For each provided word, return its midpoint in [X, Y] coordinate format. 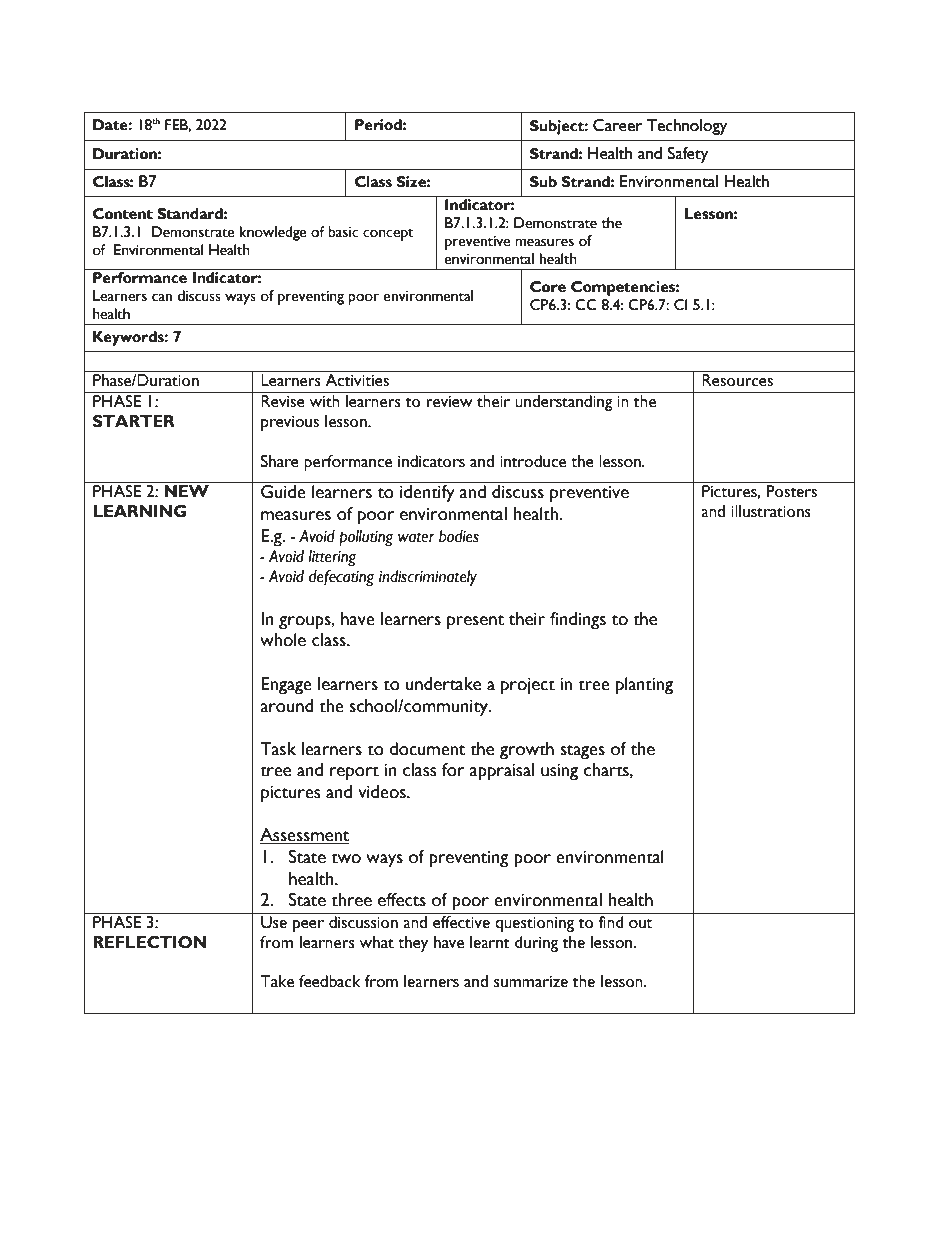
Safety [688, 155]
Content [123, 214]
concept [388, 235]
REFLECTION [149, 942]
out [640, 924]
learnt [490, 942]
